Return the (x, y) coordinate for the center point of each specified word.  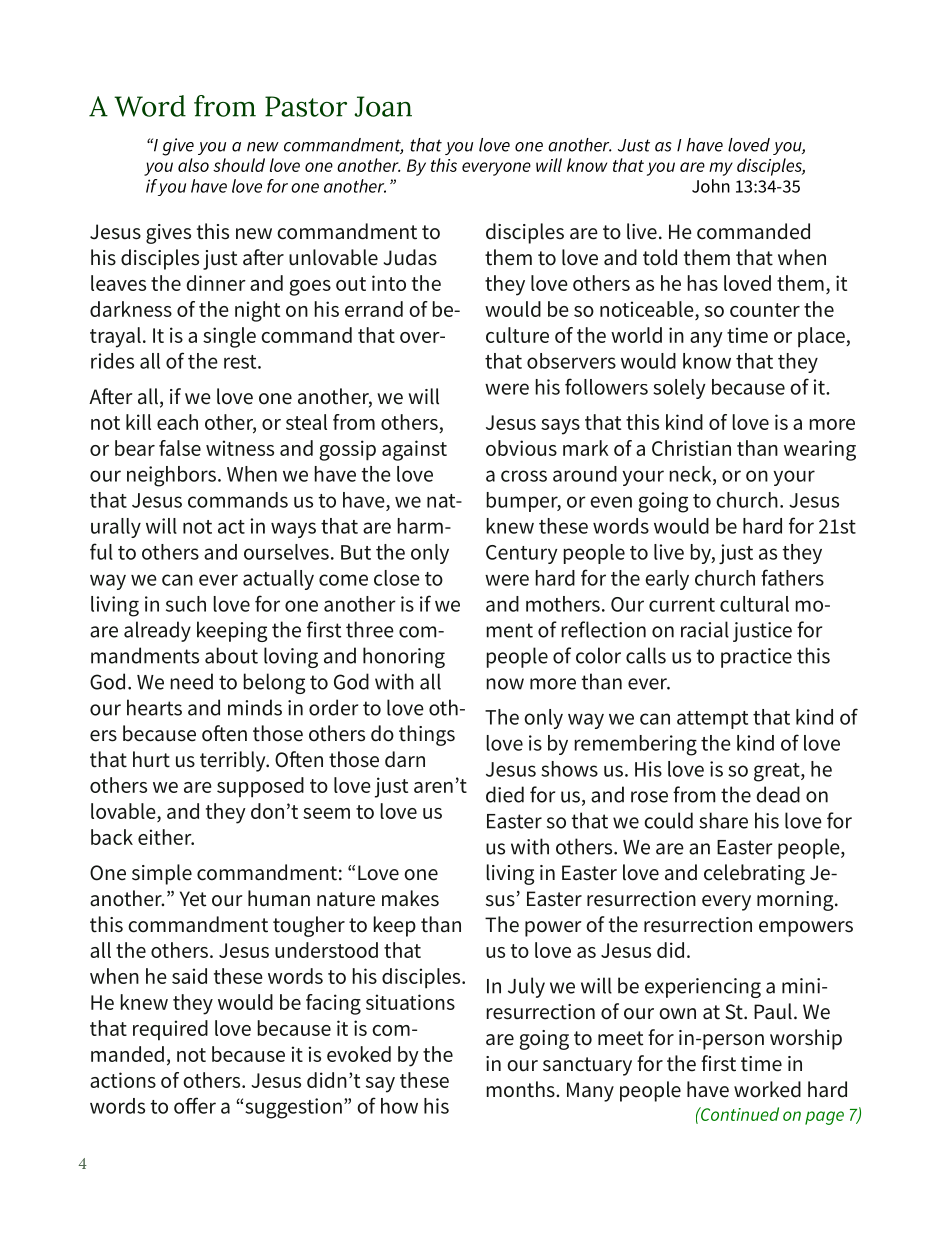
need (192, 681)
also (193, 165)
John (711, 186)
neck (692, 475)
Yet (193, 899)
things (427, 735)
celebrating (754, 874)
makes (410, 898)
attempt (712, 720)
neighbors (171, 476)
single (229, 337)
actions (123, 1080)
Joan (383, 106)
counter (765, 310)
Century (522, 554)
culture (517, 335)
